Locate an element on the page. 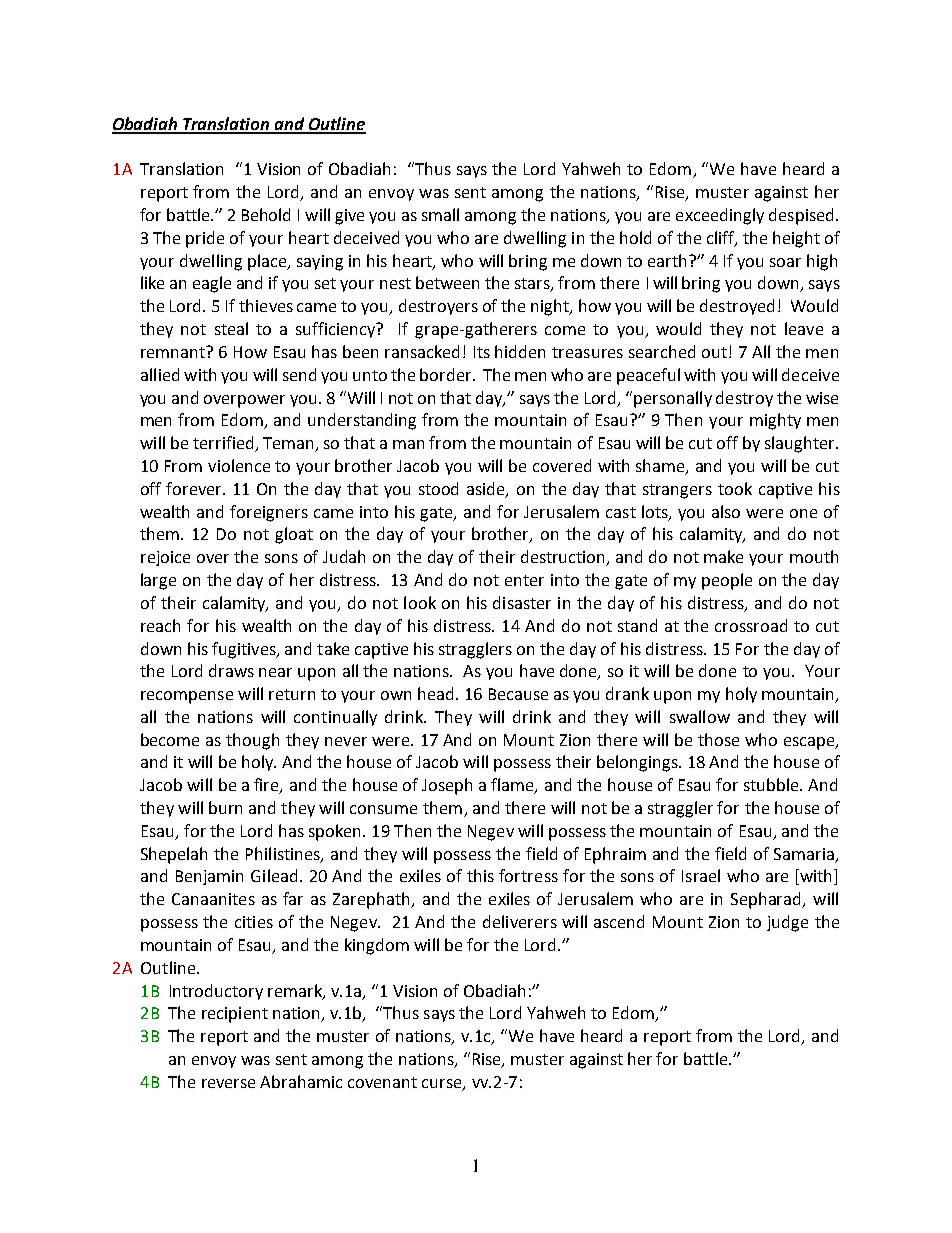  Benjamin is located at coordinates (209, 877).
